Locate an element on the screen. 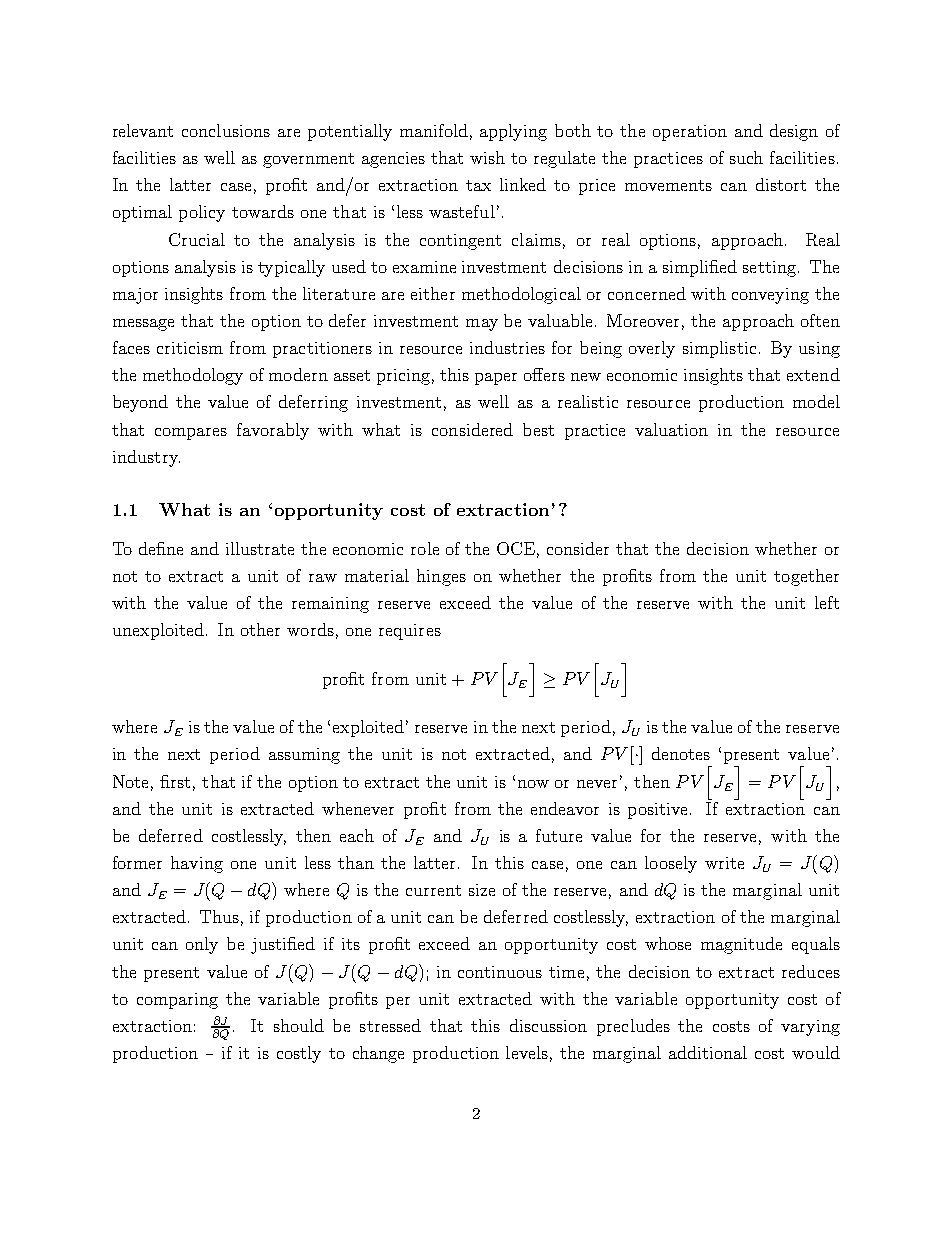  such is located at coordinates (746, 157).
